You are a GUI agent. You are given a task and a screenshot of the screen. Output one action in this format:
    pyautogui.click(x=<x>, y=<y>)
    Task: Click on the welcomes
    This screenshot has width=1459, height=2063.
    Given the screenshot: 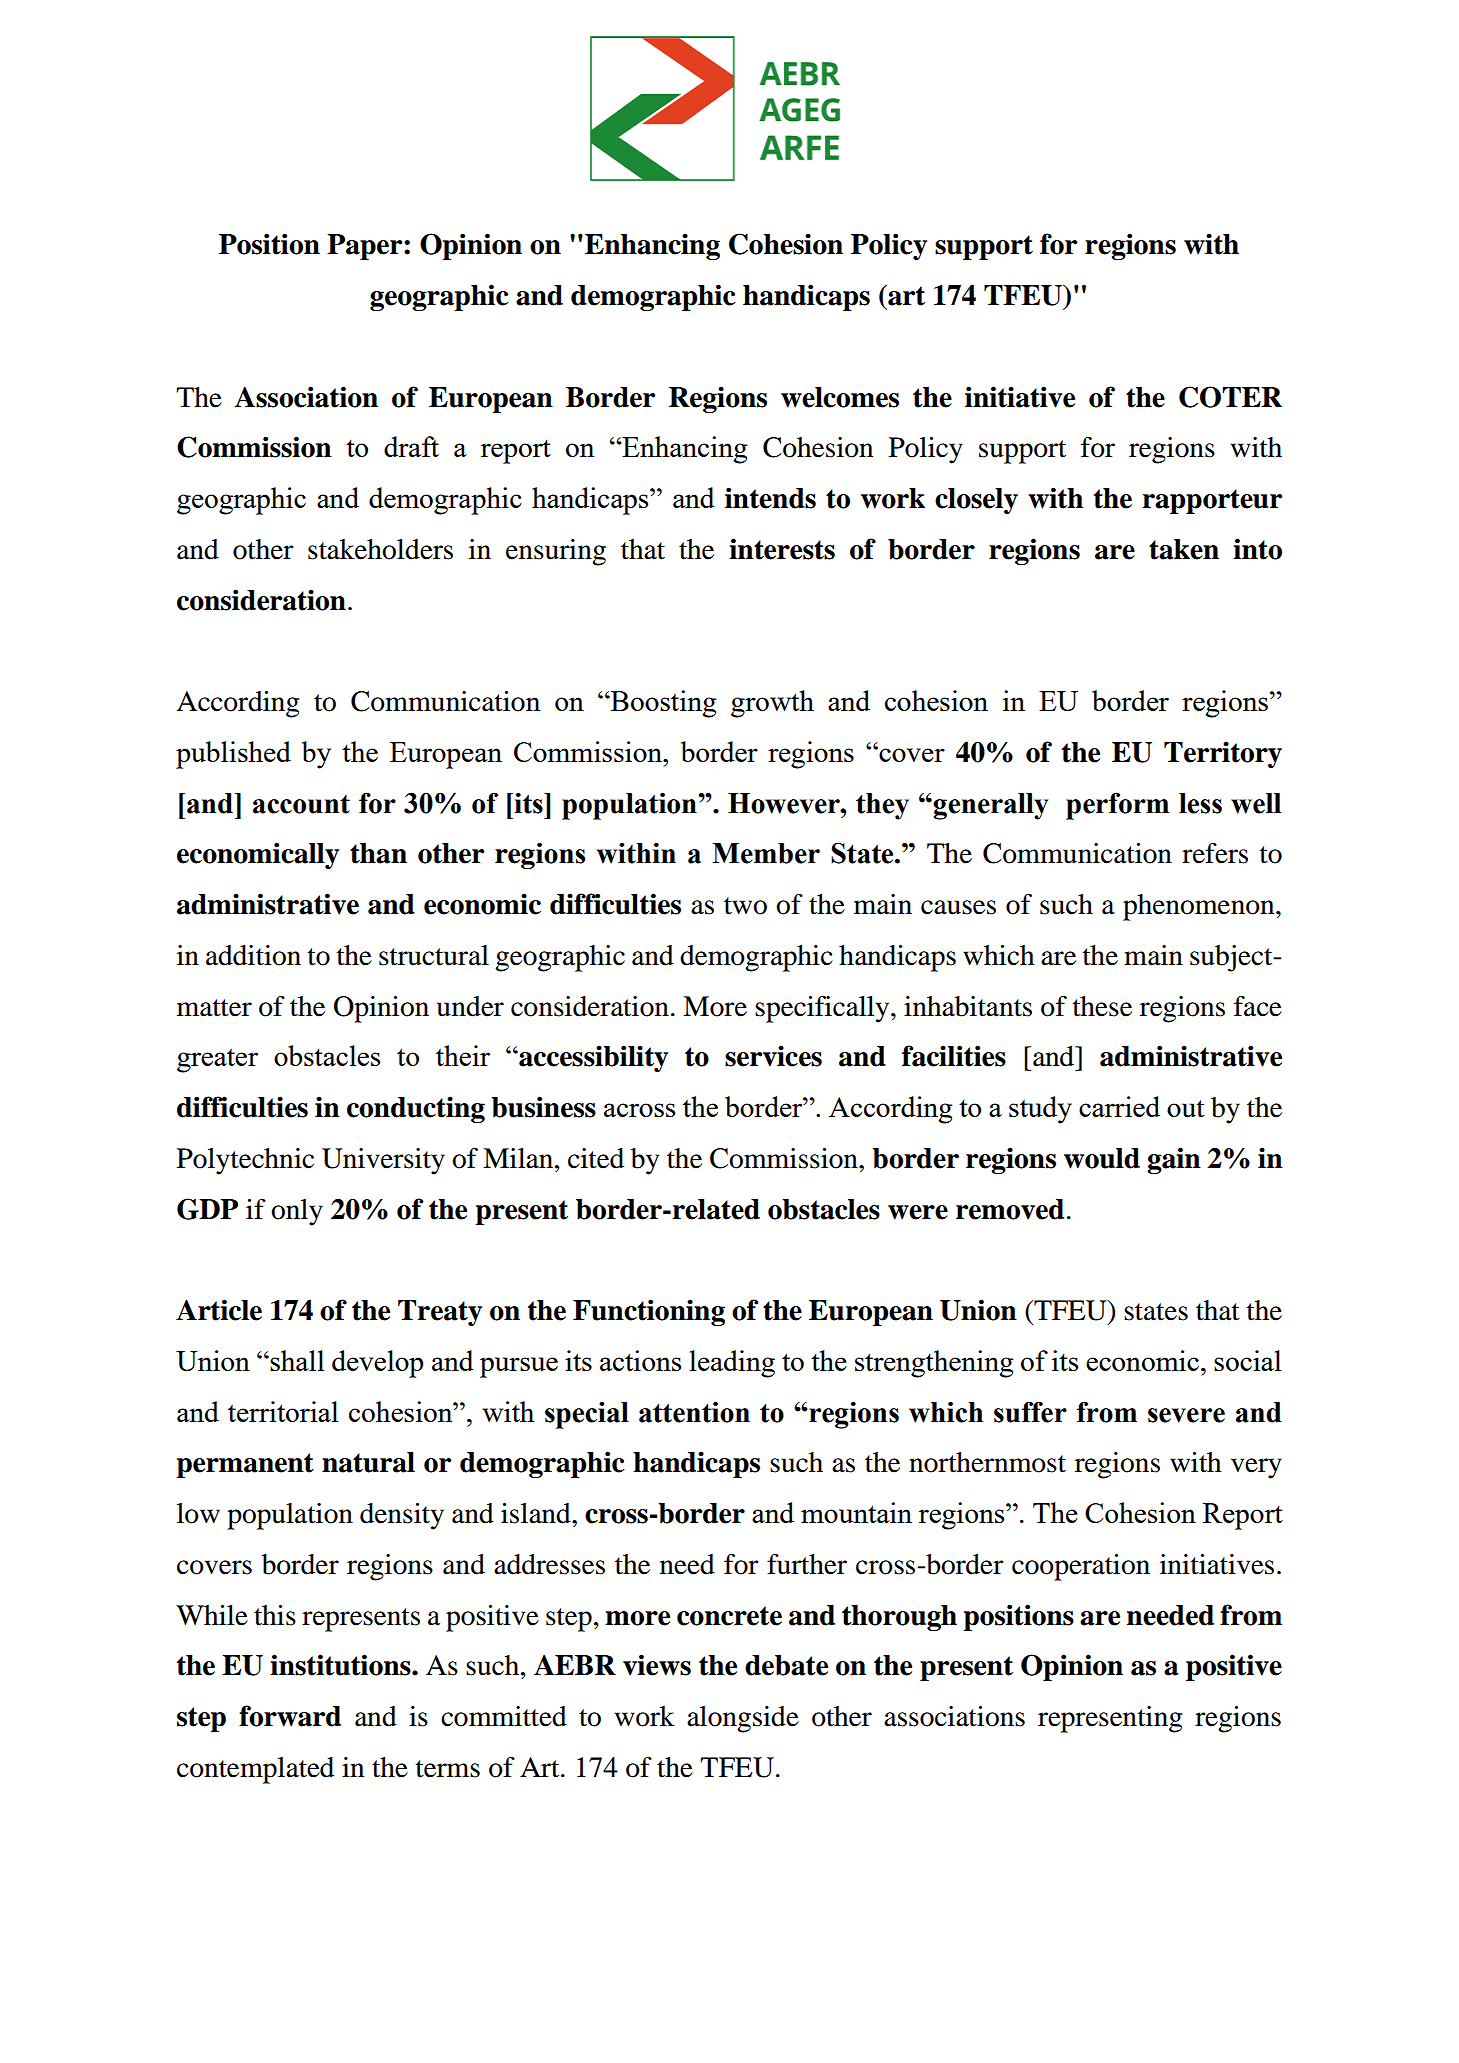 What is the action you would take?
    pyautogui.click(x=840, y=397)
